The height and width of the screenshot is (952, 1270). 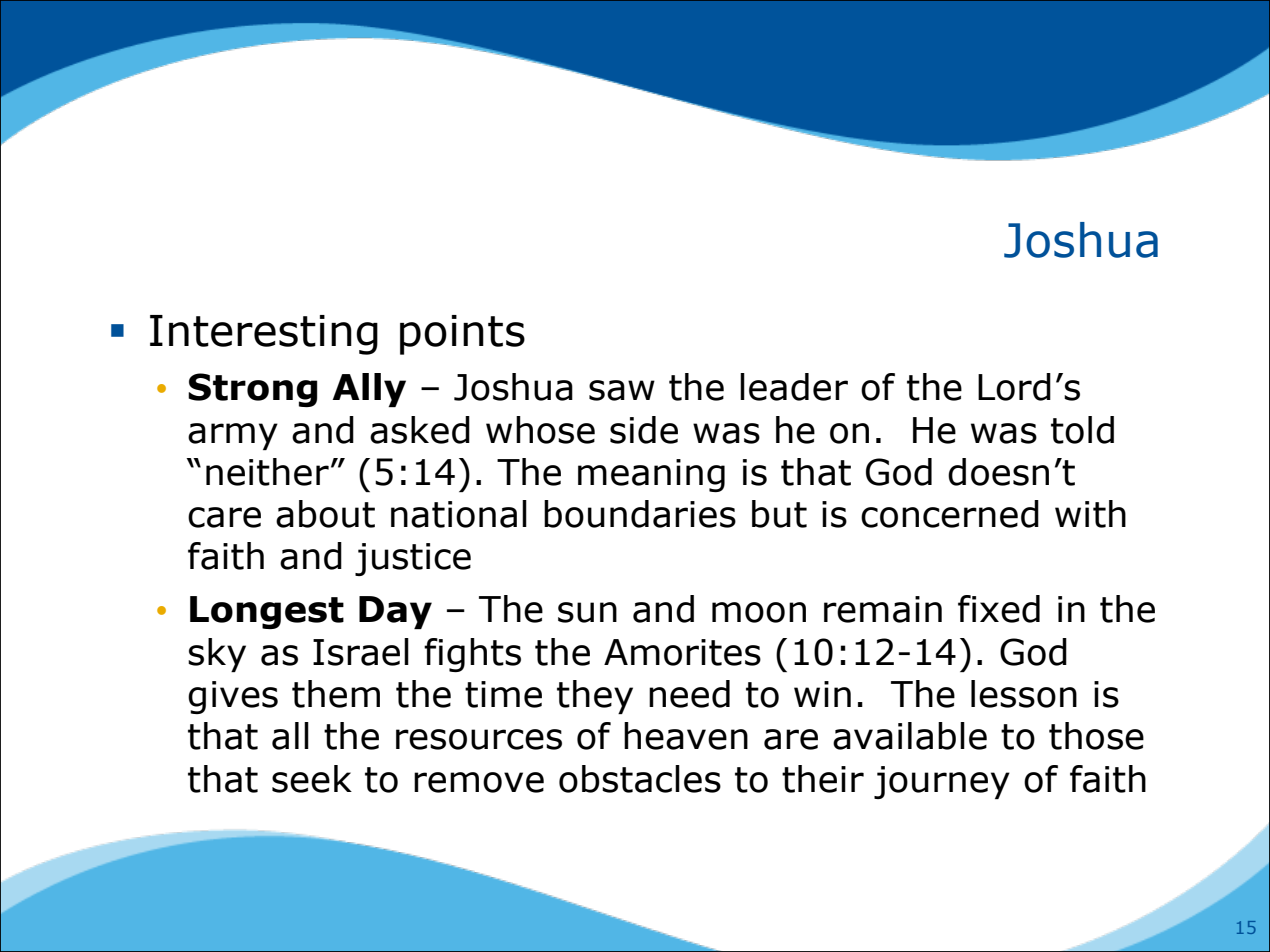 What do you see at coordinates (644, 430) in the screenshot?
I see `side` at bounding box center [644, 430].
